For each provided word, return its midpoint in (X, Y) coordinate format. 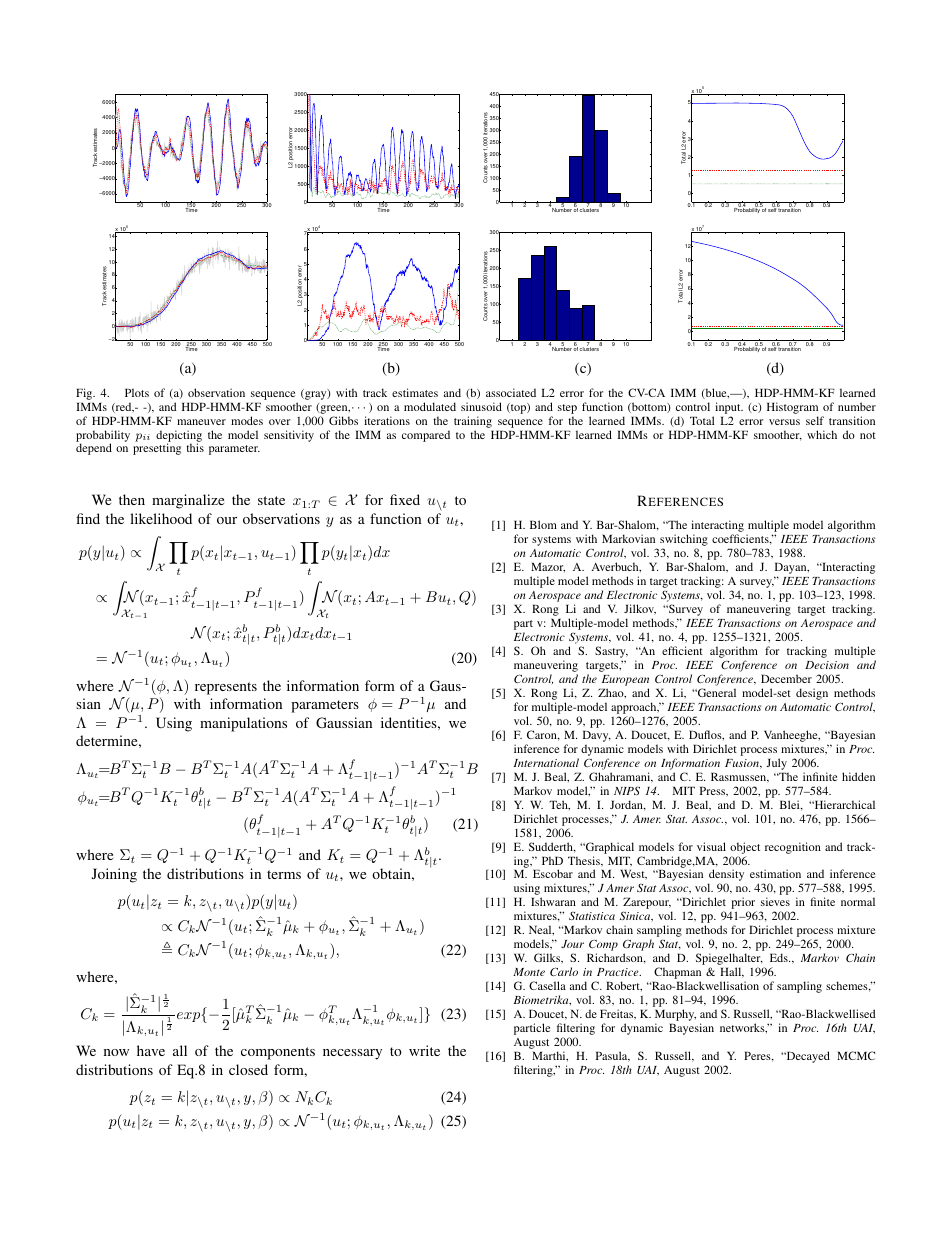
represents (226, 688)
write (424, 1050)
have (151, 1050)
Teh (559, 805)
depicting (179, 437)
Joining (114, 875)
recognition (793, 848)
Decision (827, 665)
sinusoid (481, 406)
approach (635, 709)
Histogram (792, 408)
